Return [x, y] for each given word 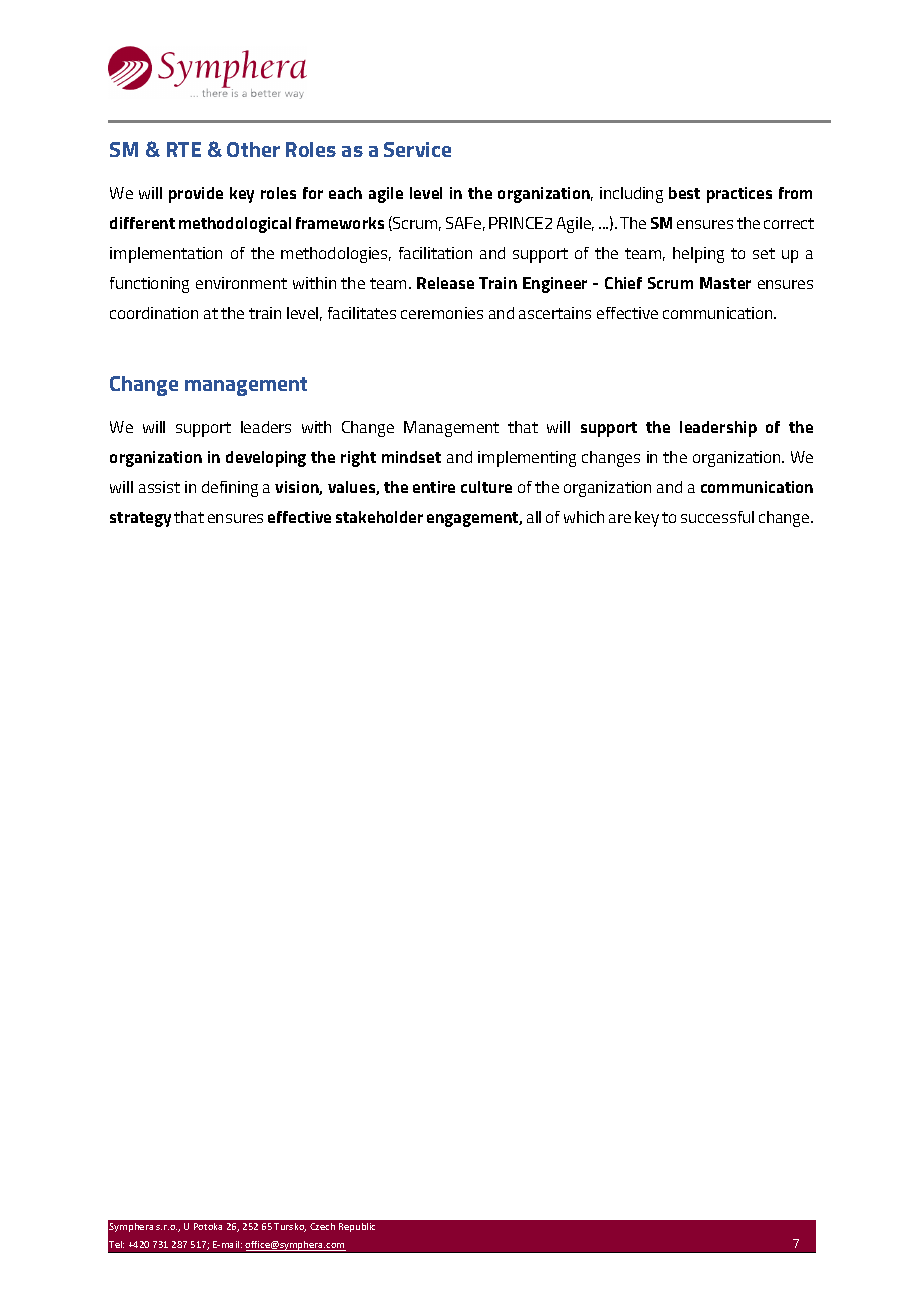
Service [417, 149]
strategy [140, 519]
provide [196, 195]
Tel [116, 1244]
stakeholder [379, 517]
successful [717, 517]
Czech [322, 1226]
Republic [357, 1227]
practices [739, 195]
